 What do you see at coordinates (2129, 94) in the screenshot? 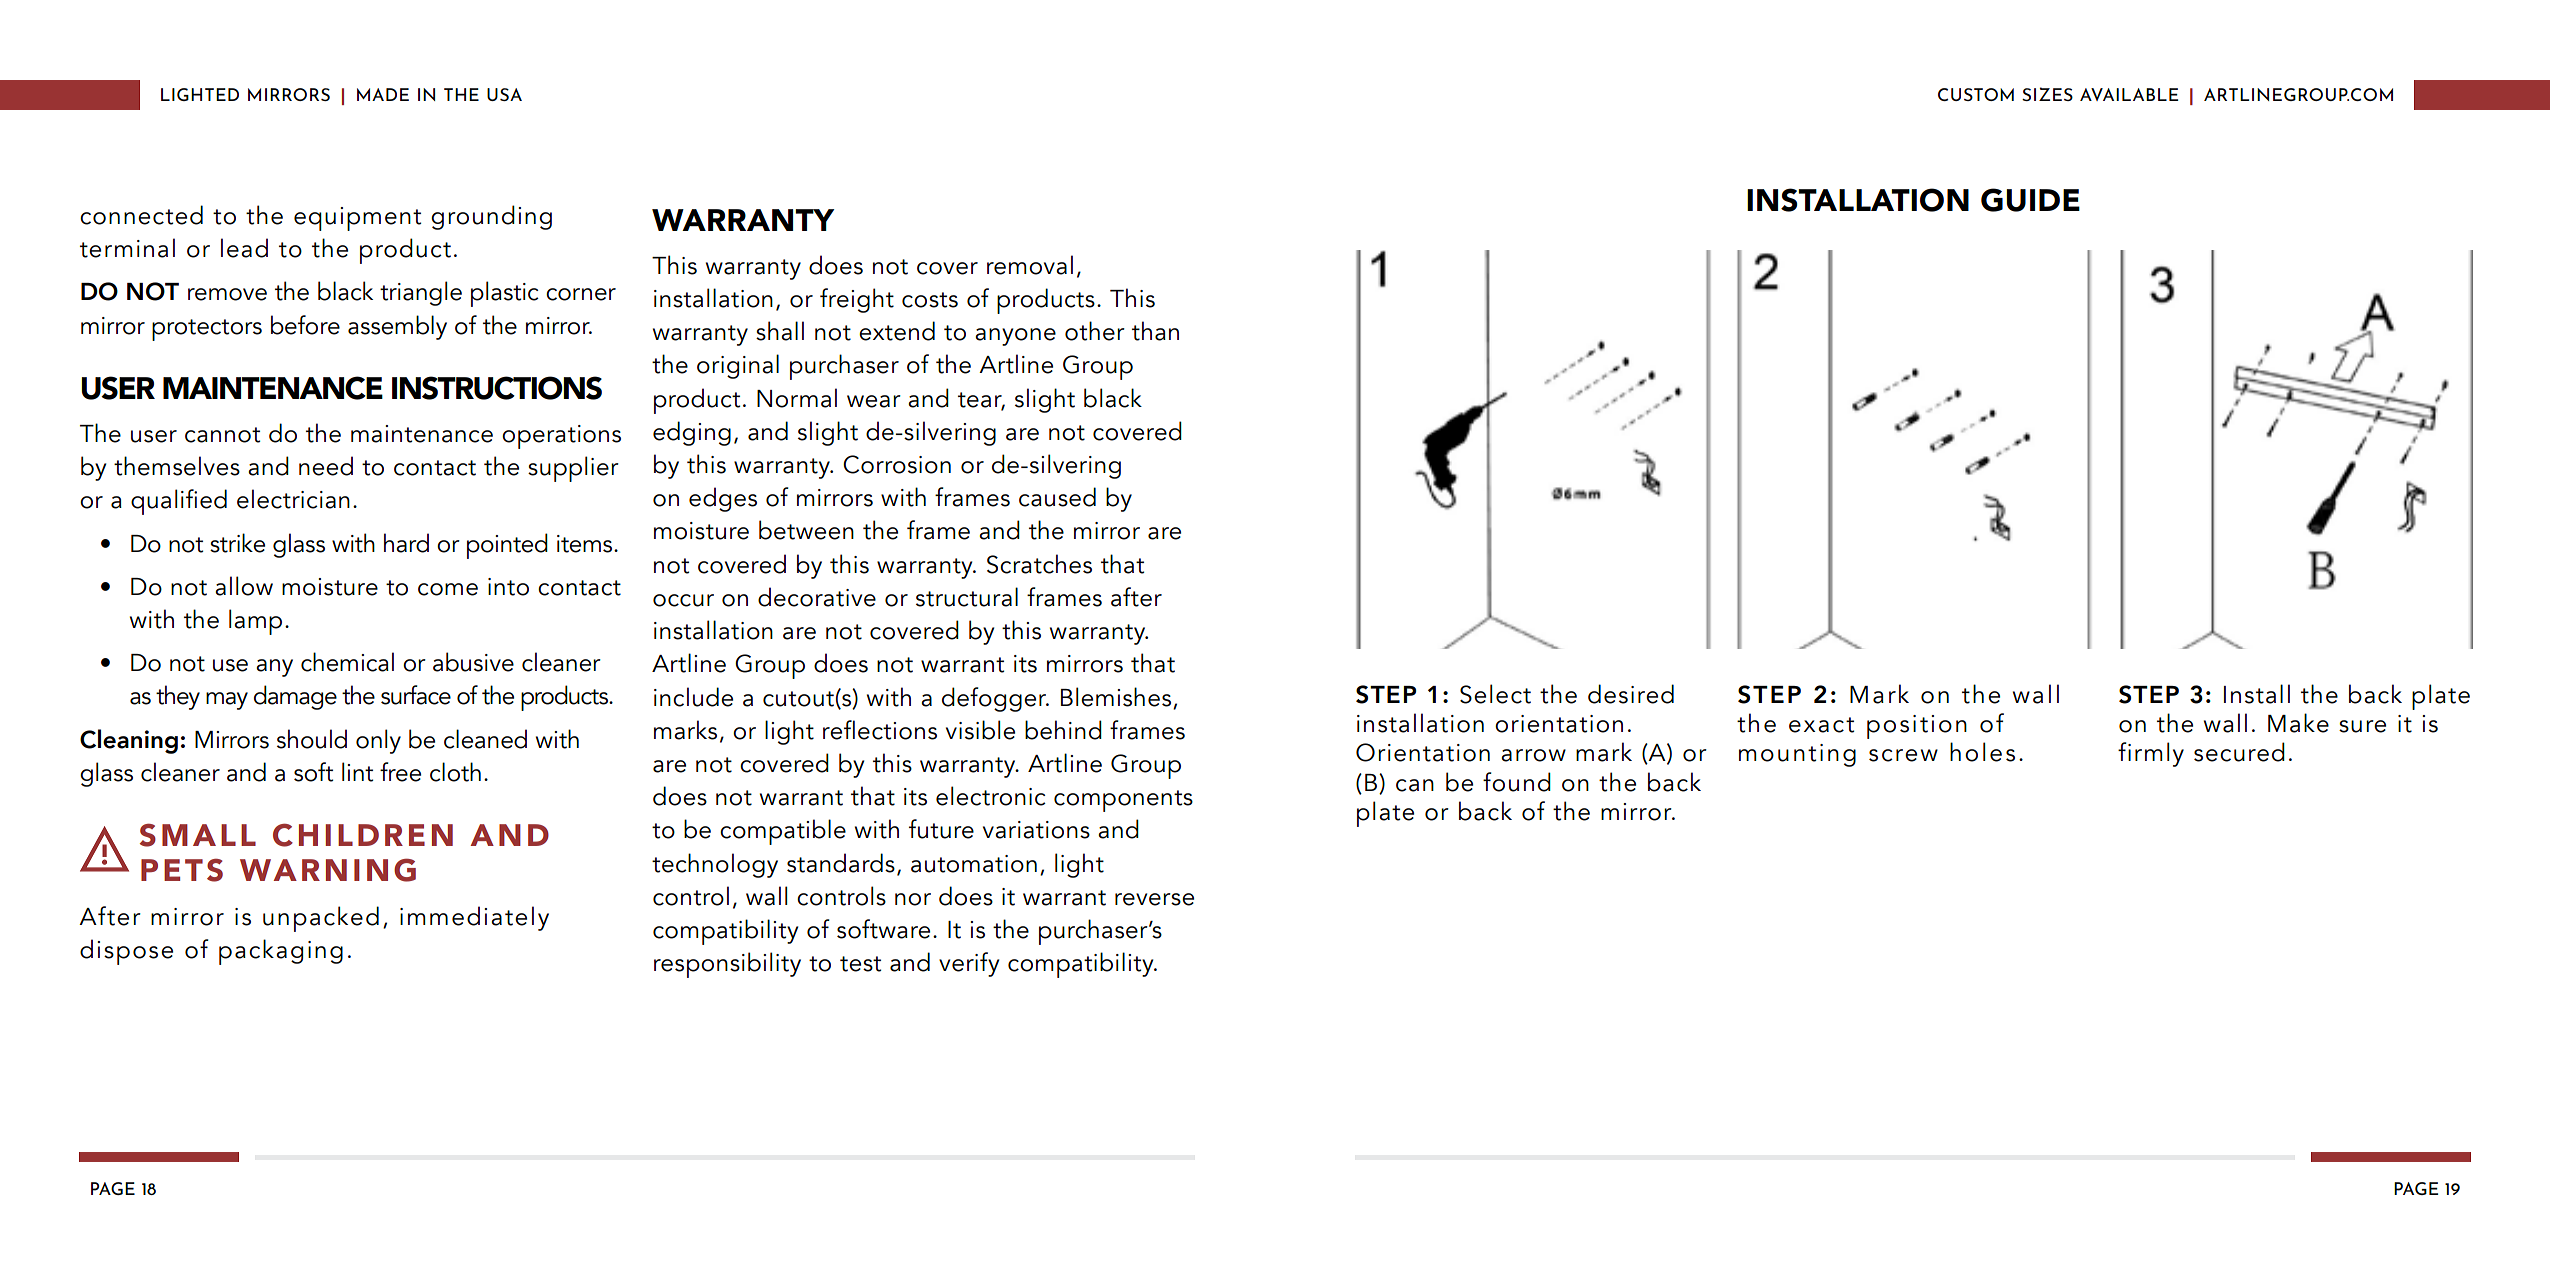
I see `AVAILABLE` at bounding box center [2129, 94].
